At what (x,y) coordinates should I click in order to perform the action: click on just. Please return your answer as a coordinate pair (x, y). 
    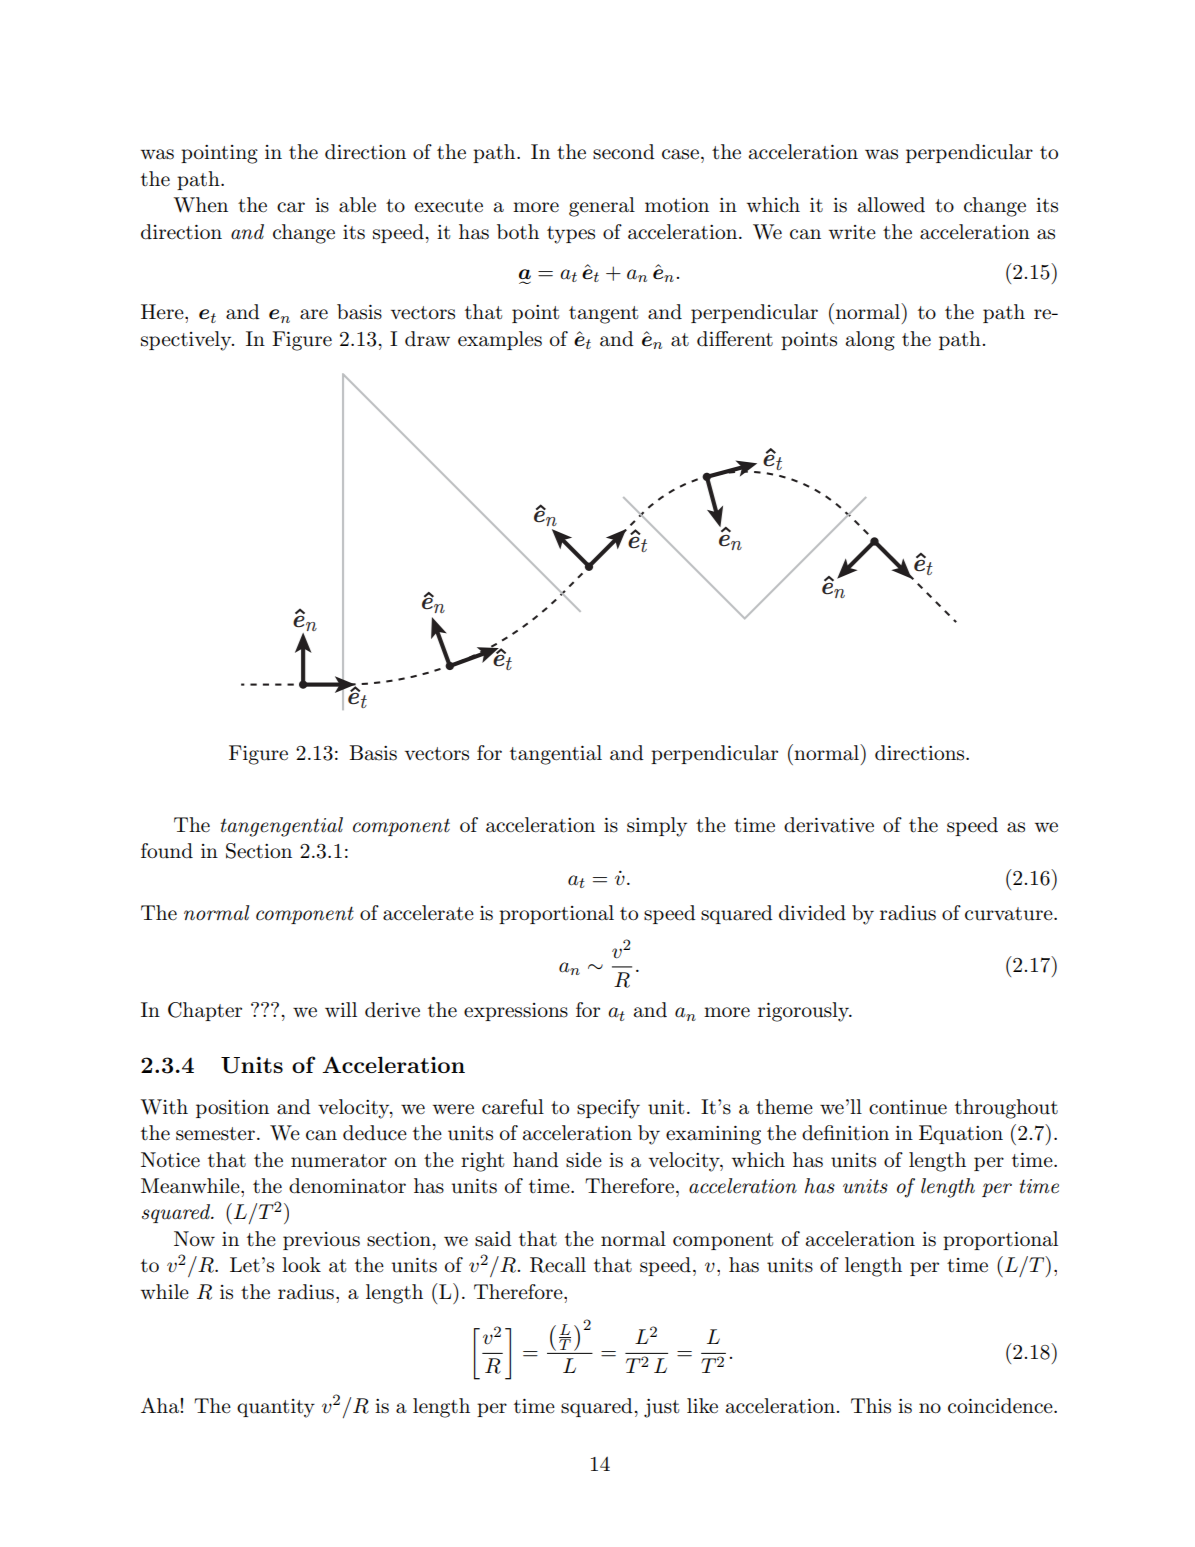
    Looking at the image, I should click on (661, 1408).
